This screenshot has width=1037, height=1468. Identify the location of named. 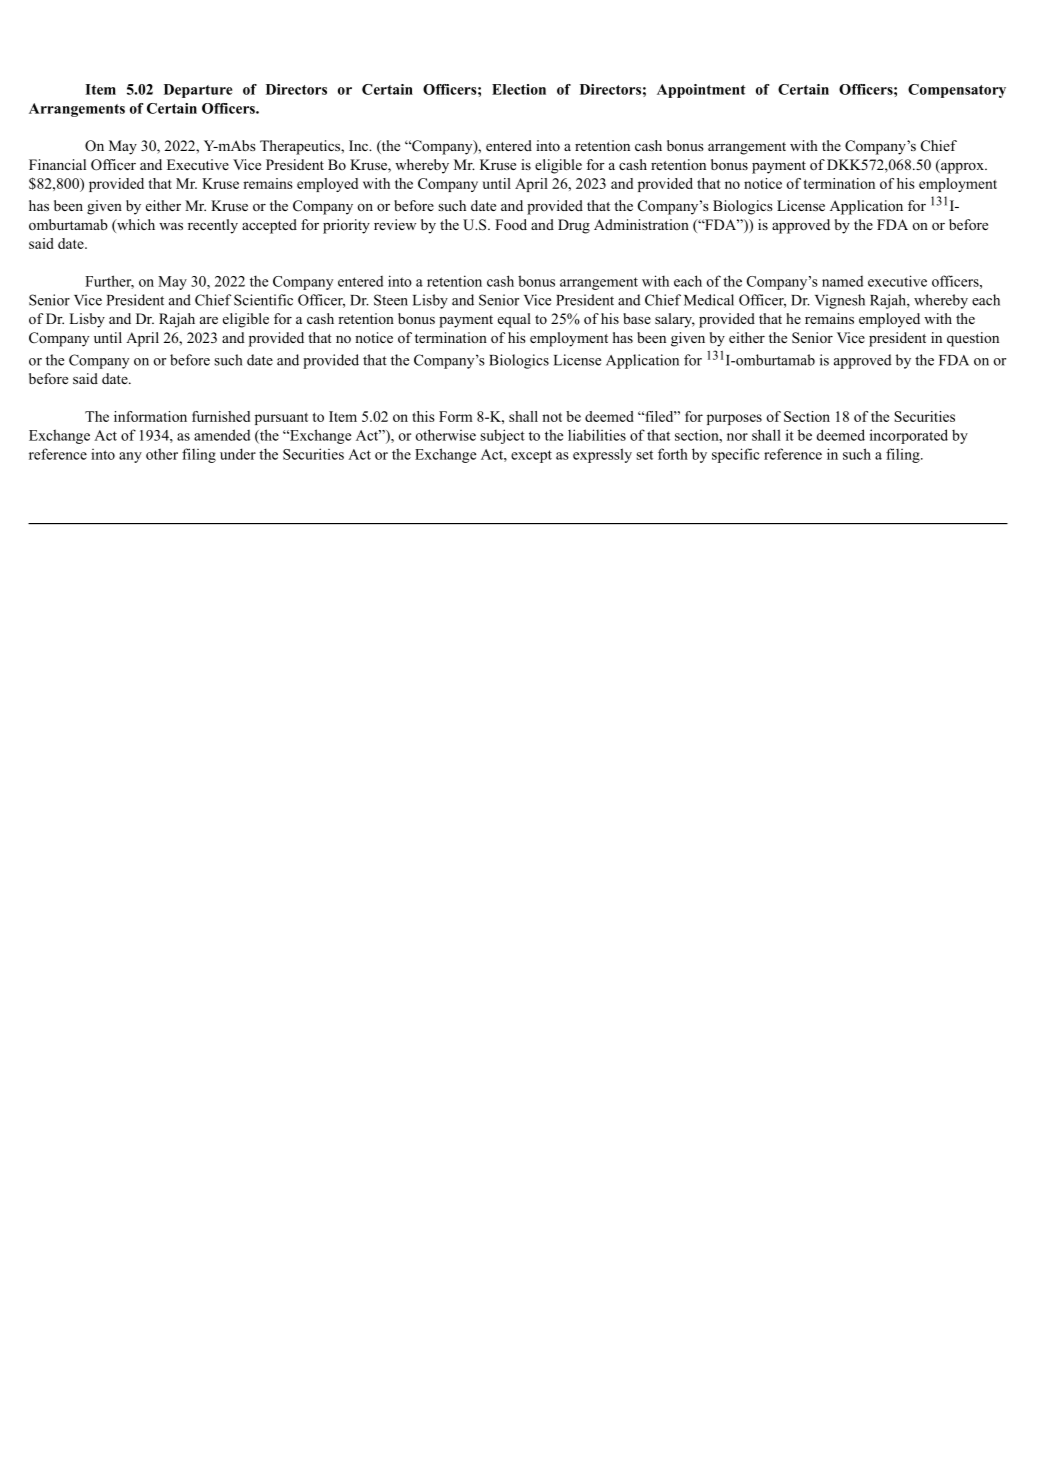
(842, 281).
